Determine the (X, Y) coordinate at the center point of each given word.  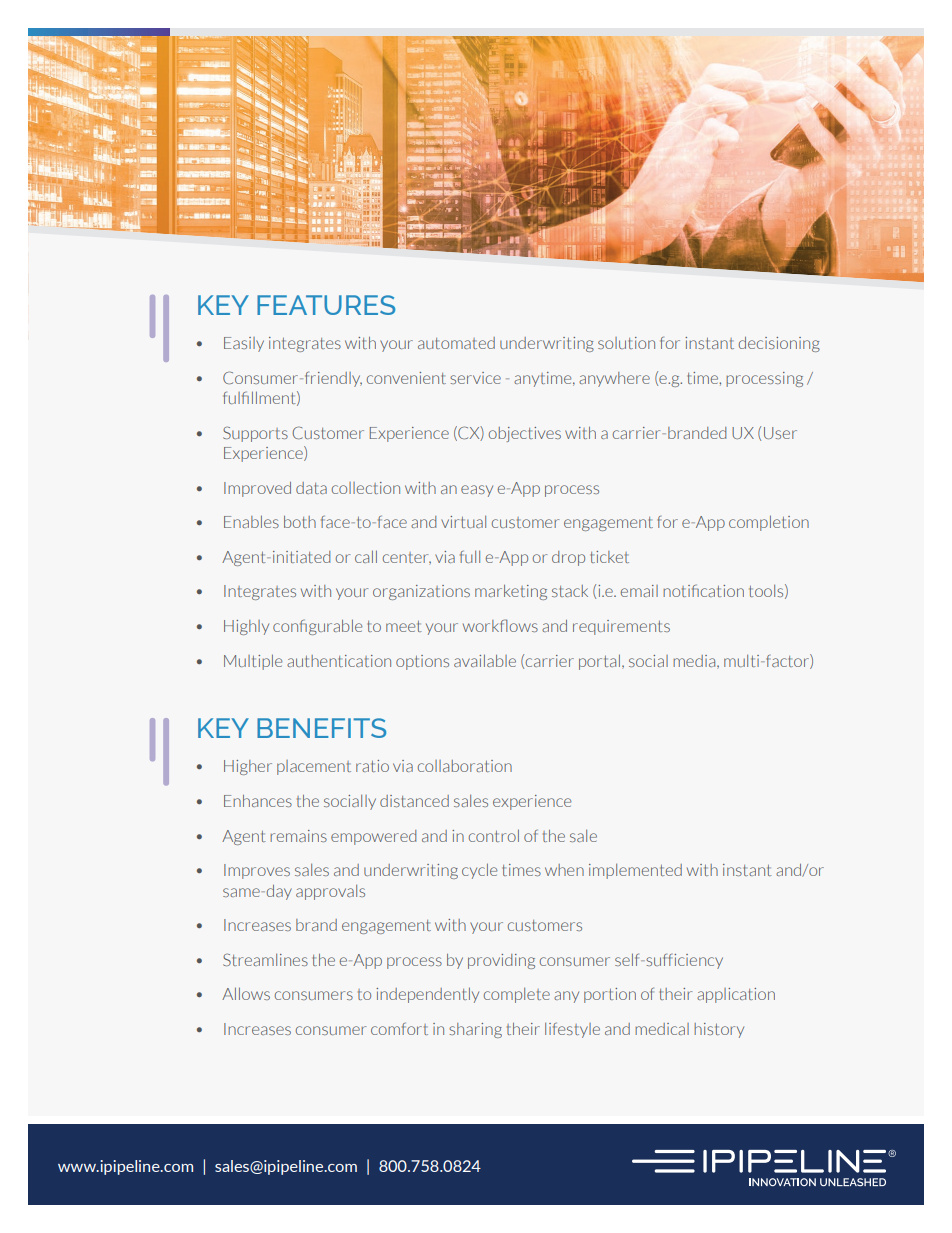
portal (599, 662)
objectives (525, 434)
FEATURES (326, 305)
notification (703, 590)
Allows (246, 993)
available (485, 660)
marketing (511, 592)
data (311, 488)
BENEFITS (321, 728)
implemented (635, 871)
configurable (317, 627)
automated (456, 343)
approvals (330, 892)
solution (626, 343)
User (780, 433)
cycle (479, 871)
